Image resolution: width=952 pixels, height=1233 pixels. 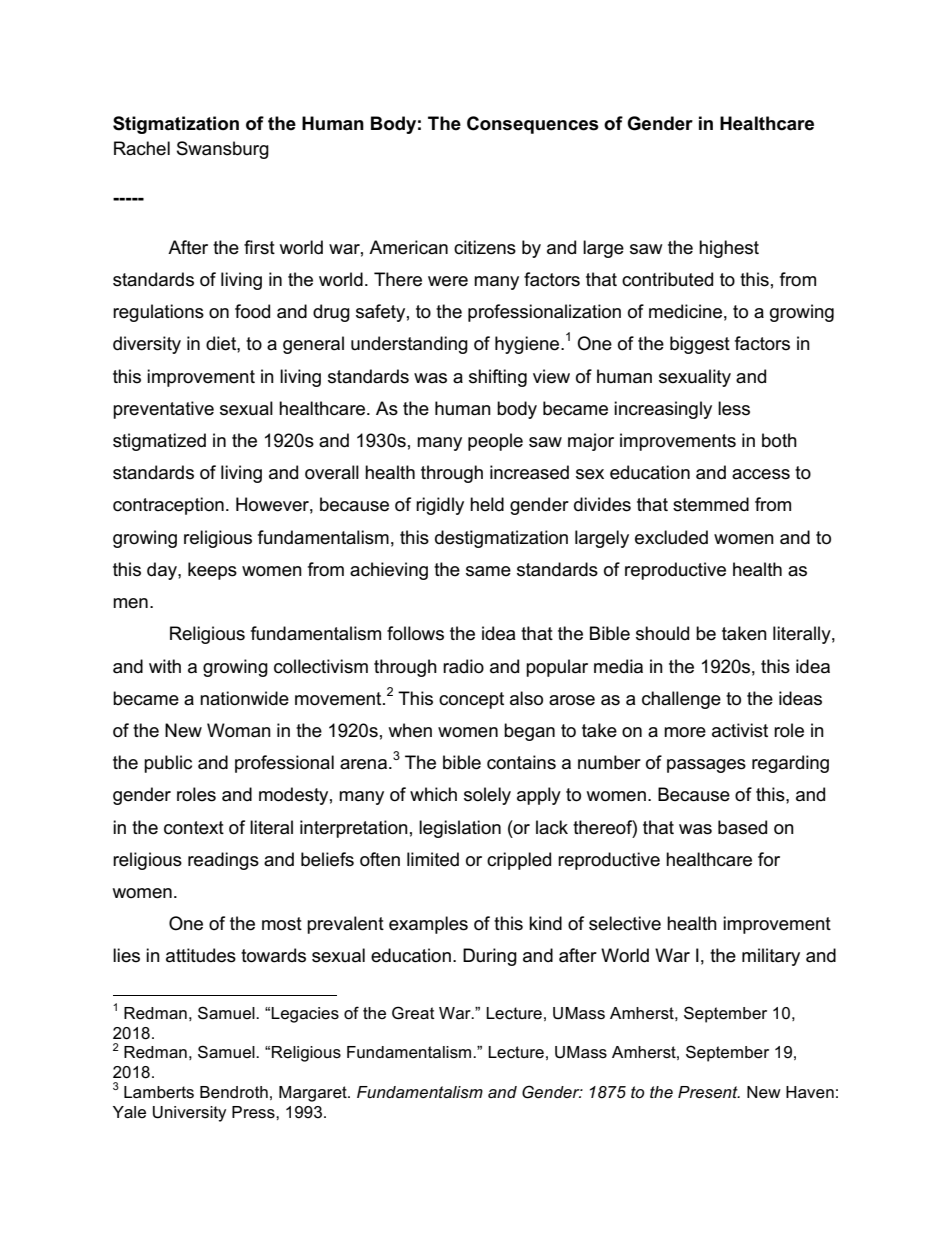 I want to click on access, so click(x=761, y=474).
